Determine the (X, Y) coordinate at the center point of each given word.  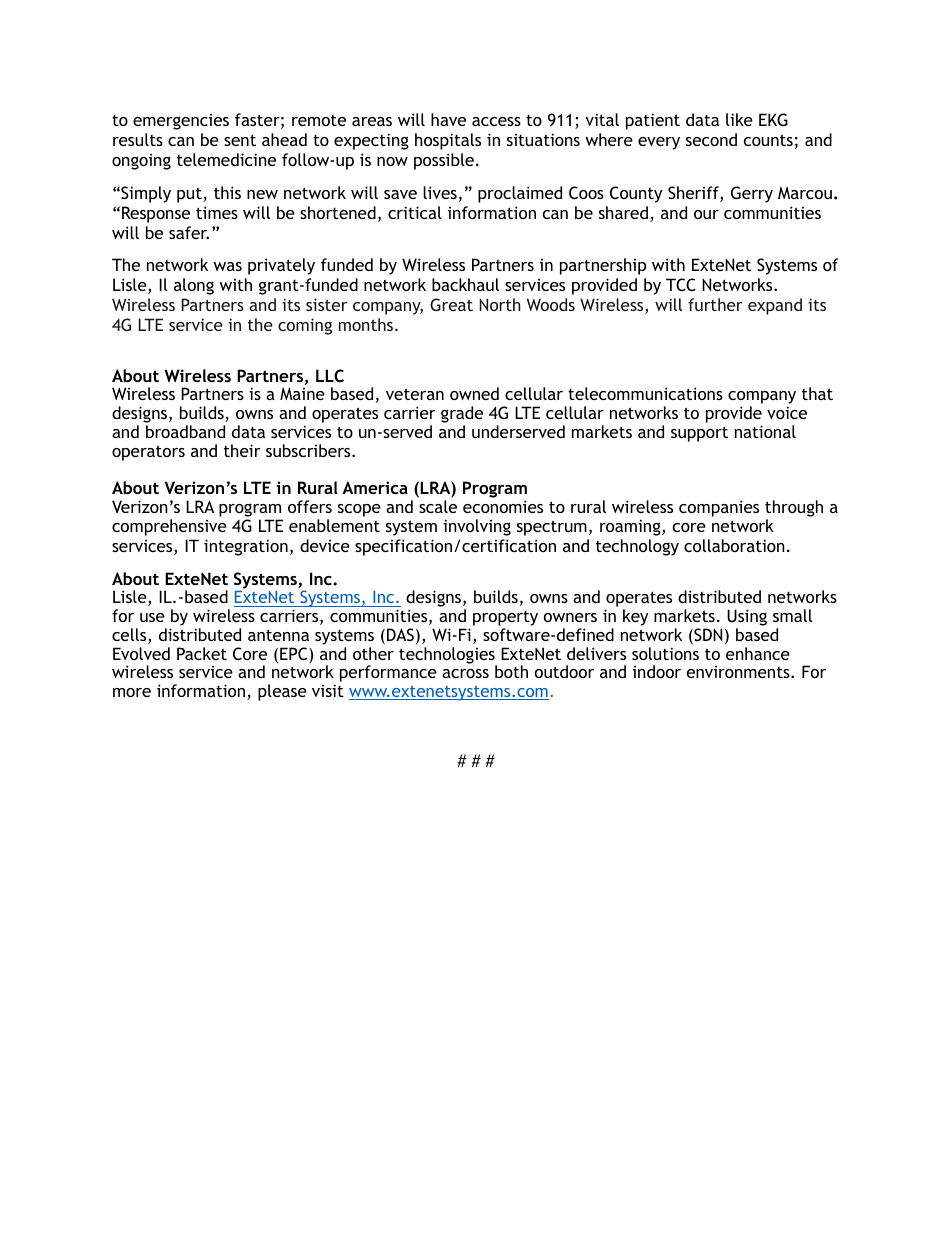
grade (462, 416)
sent (240, 140)
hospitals (448, 141)
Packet (202, 653)
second (711, 139)
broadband (185, 431)
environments (739, 672)
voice (787, 412)
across (465, 673)
